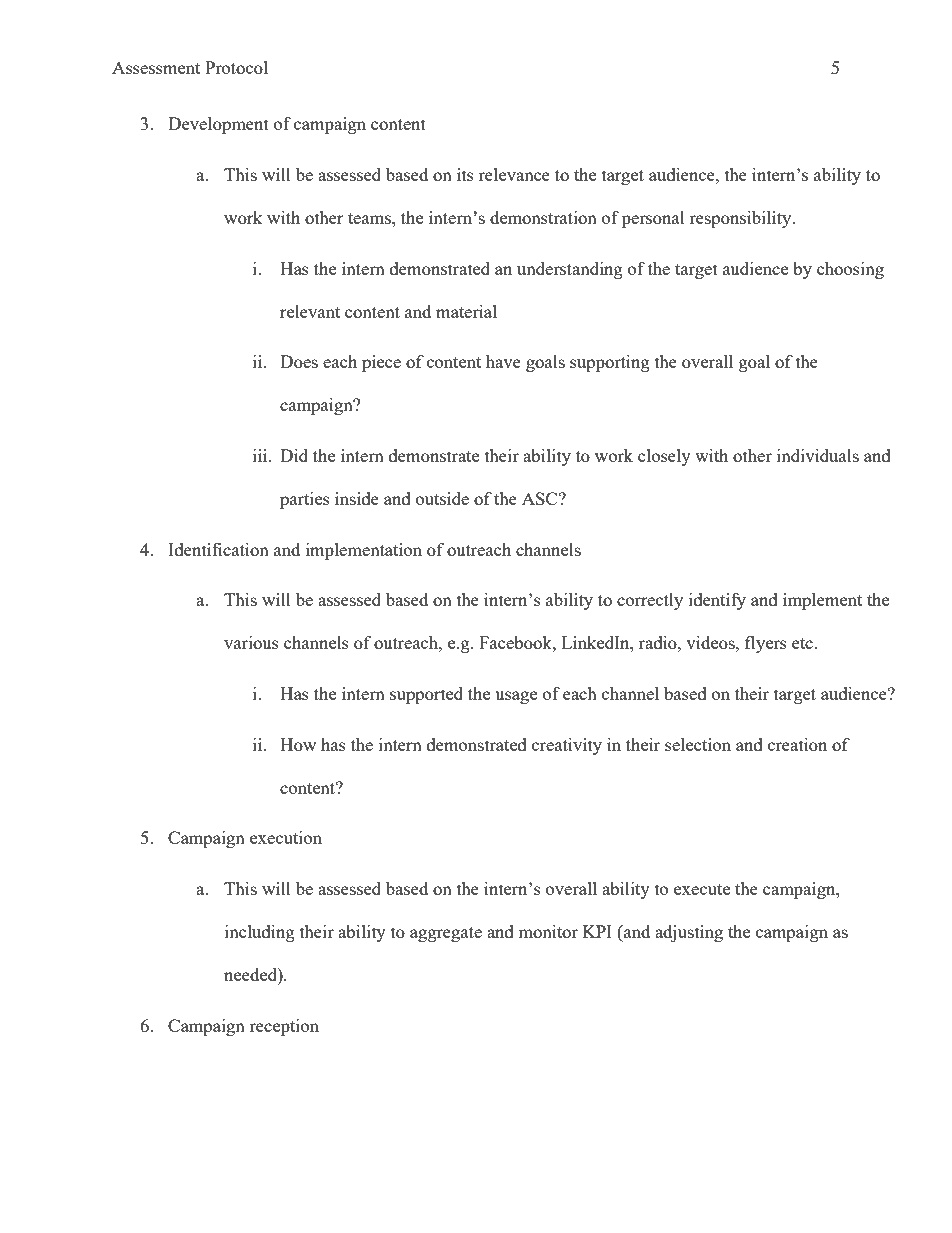 The image size is (952, 1233). Describe the element at coordinates (251, 642) in the screenshot. I see `various` at that location.
